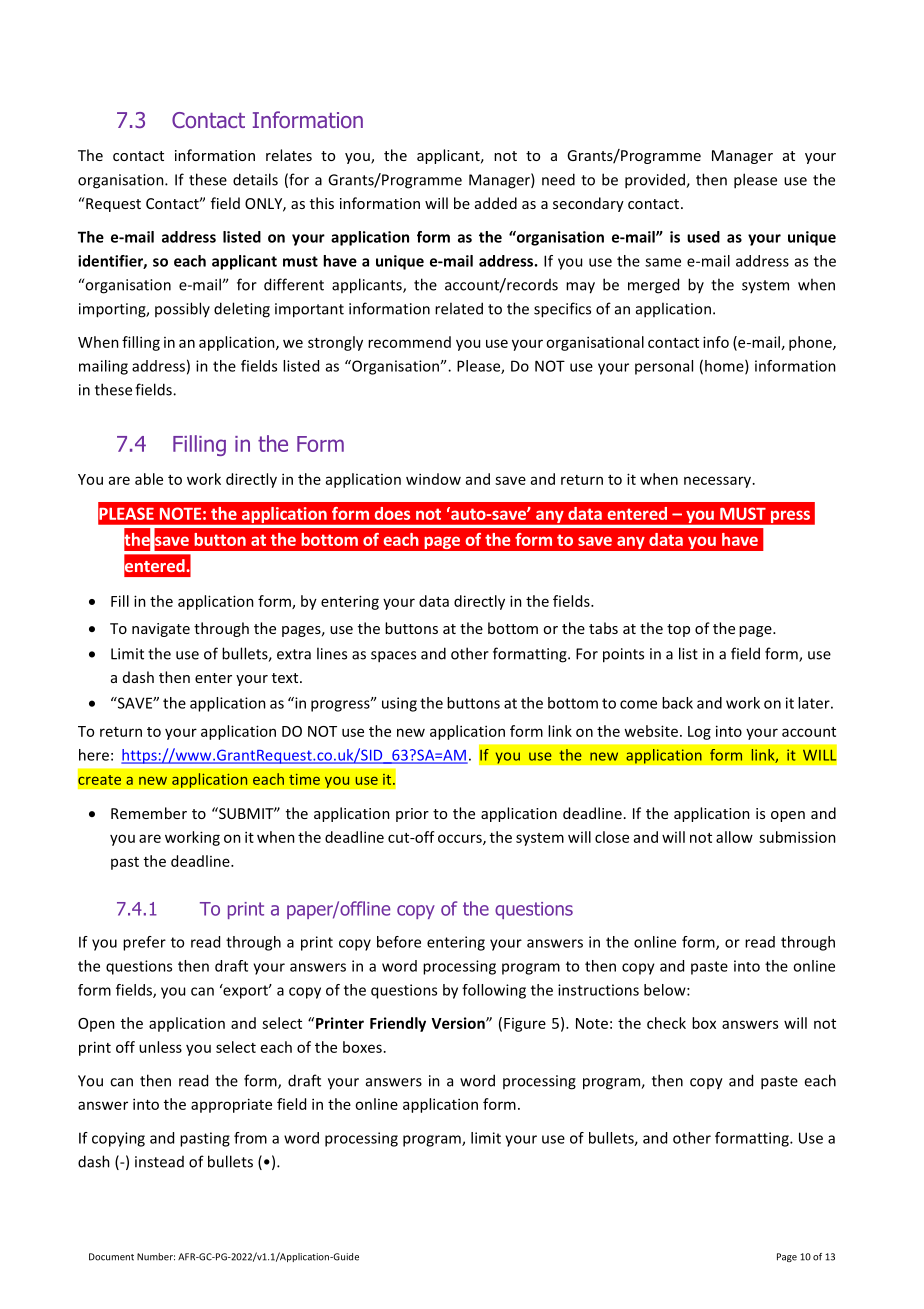 The image size is (924, 1309). What do you see at coordinates (719, 482) in the image?
I see `necessary` at bounding box center [719, 482].
